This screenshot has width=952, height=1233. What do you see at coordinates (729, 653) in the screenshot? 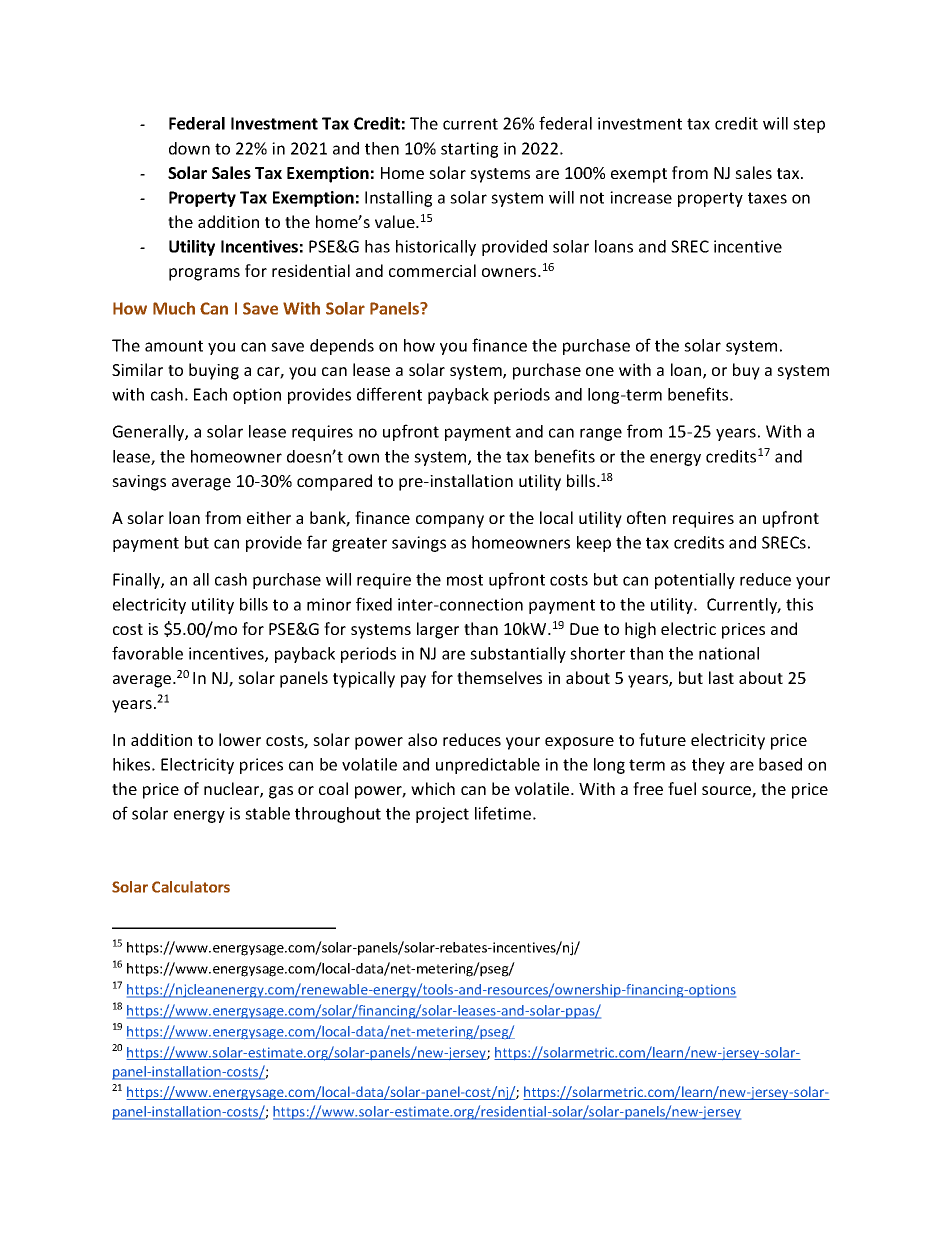
I see `national` at bounding box center [729, 653].
